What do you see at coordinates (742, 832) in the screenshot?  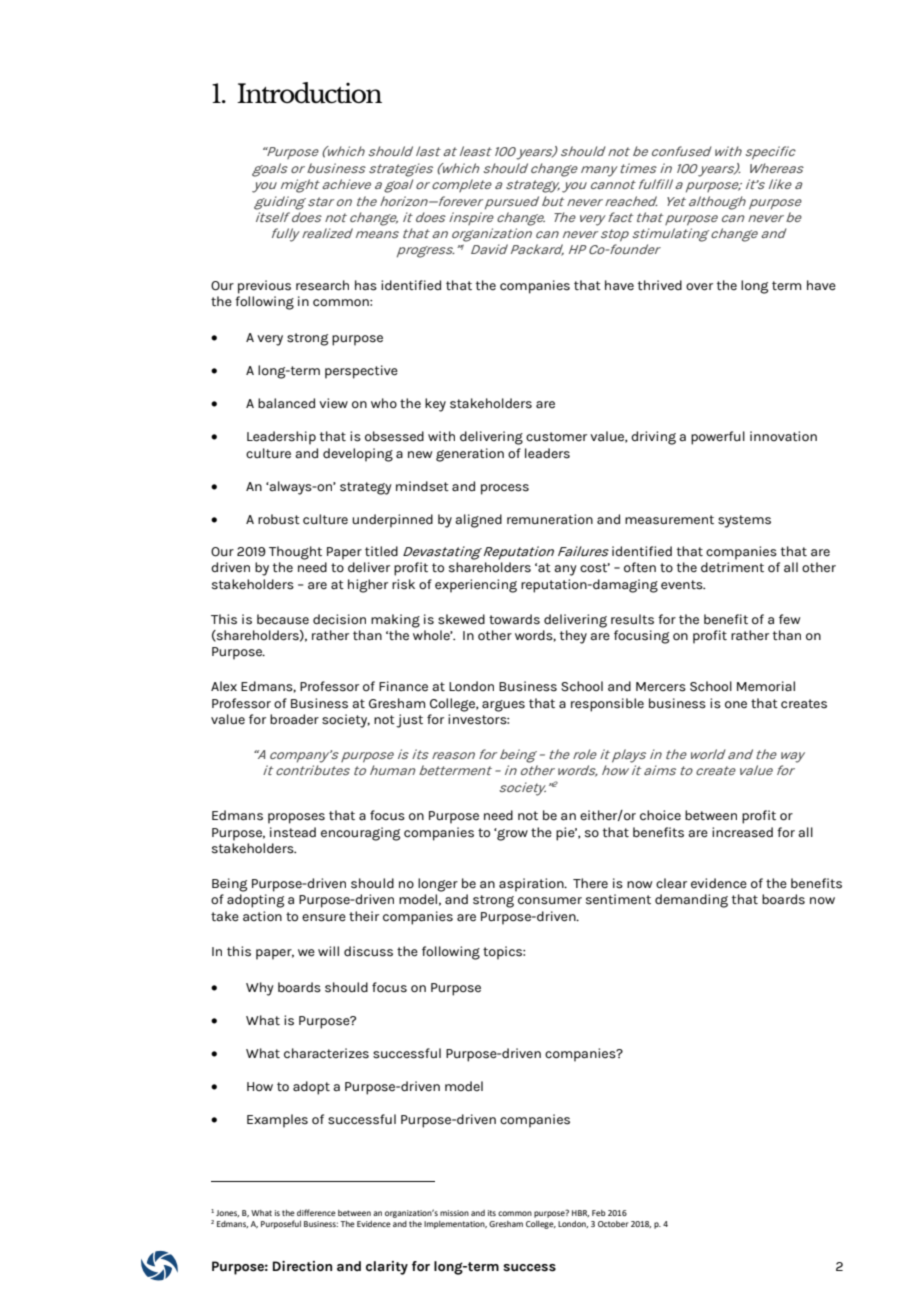 I see `increased` at bounding box center [742, 832].
